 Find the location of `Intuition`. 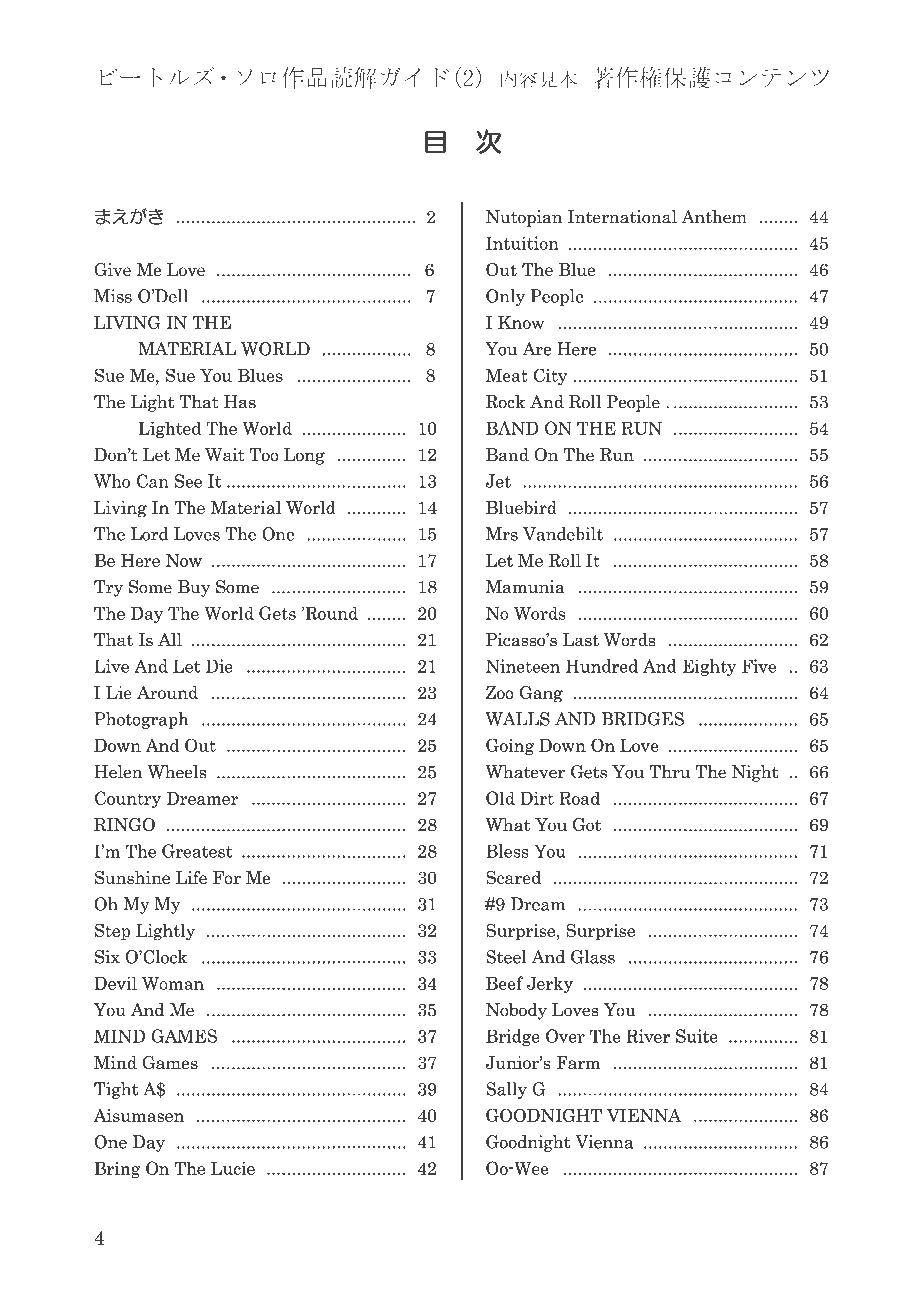

Intuition is located at coordinates (522, 243).
